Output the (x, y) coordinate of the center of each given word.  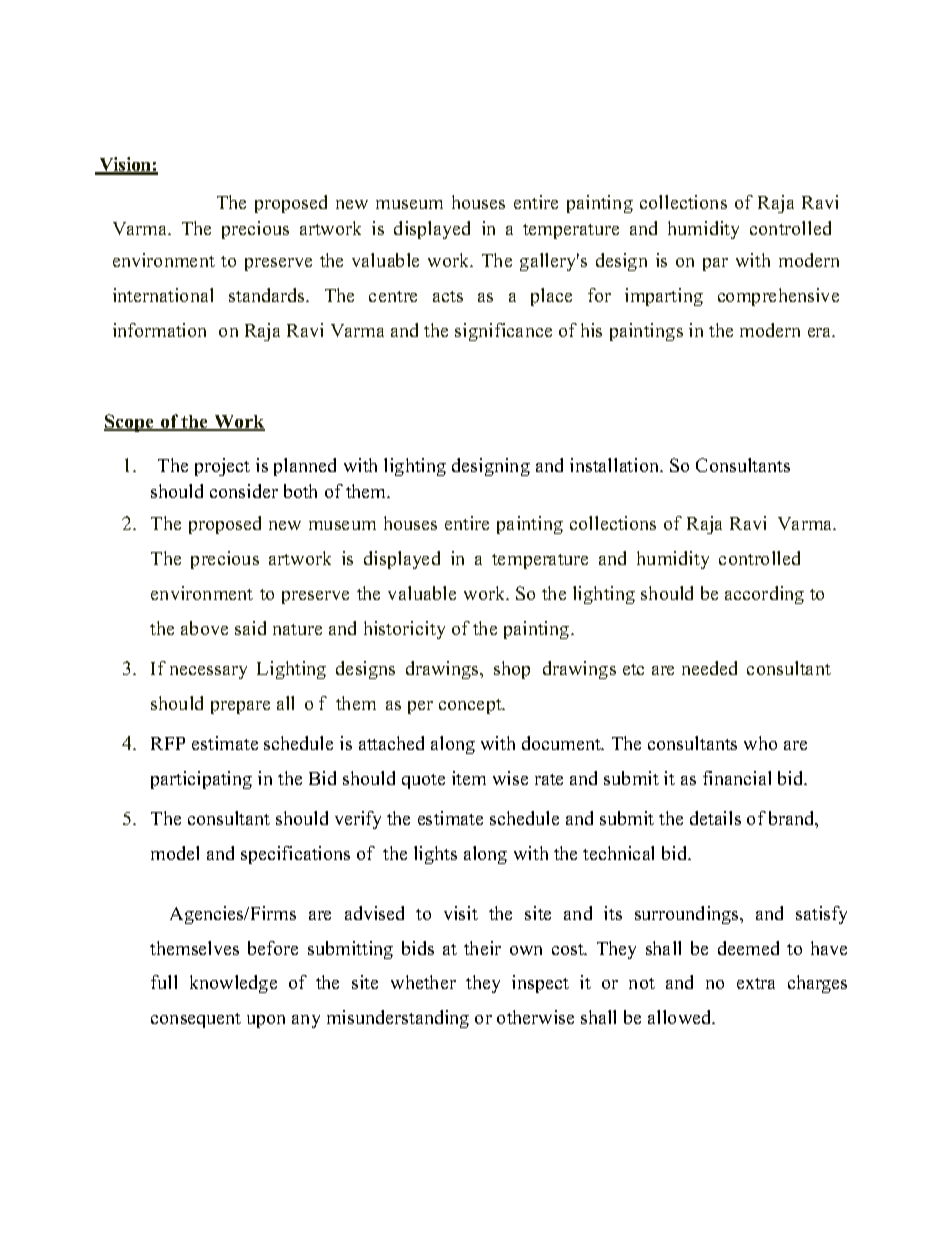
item (469, 778)
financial (737, 778)
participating (201, 780)
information (159, 330)
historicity (404, 630)
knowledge (233, 984)
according (764, 595)
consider (244, 491)
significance (503, 332)
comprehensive (778, 297)
